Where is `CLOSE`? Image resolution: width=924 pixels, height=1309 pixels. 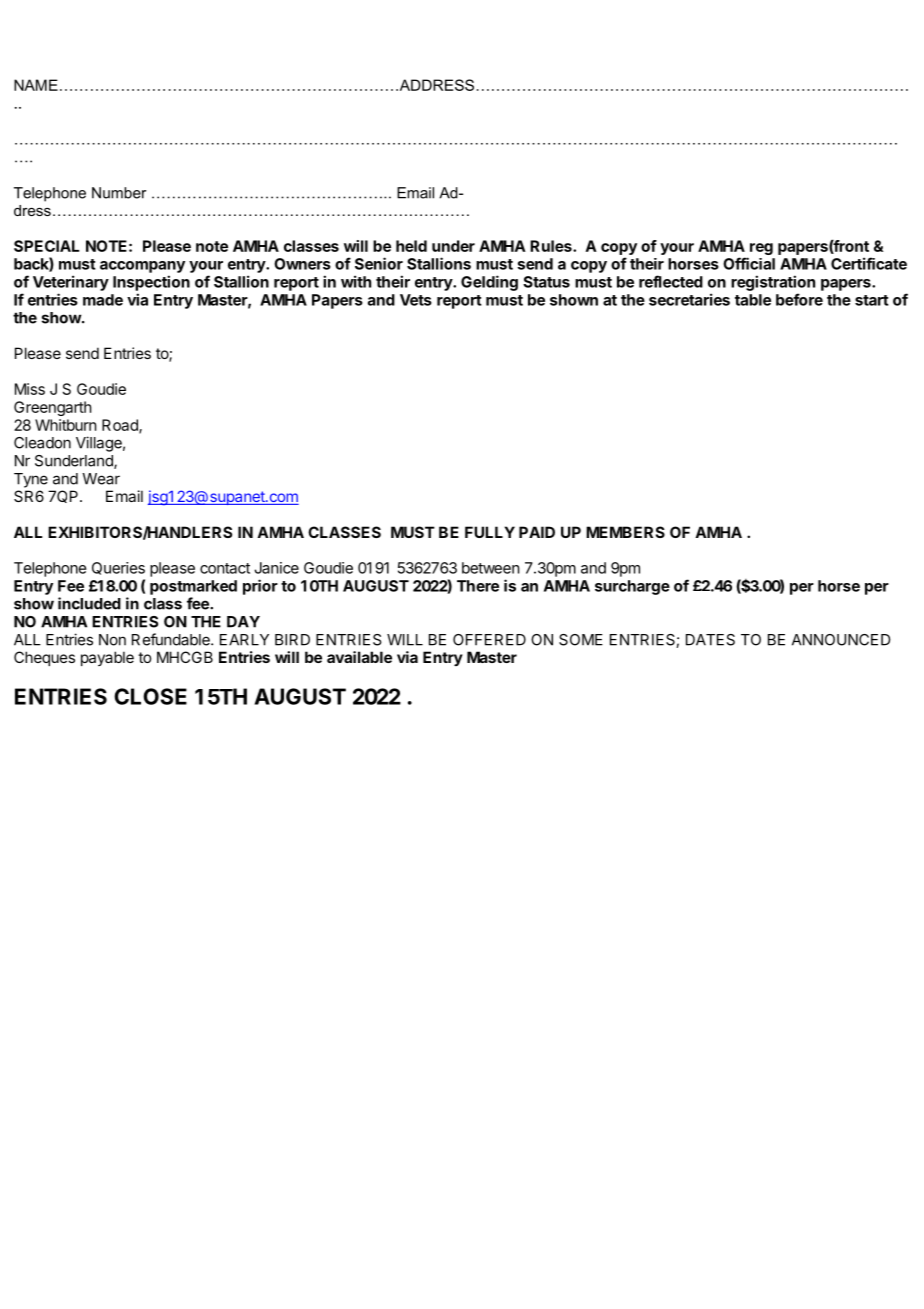 CLOSE is located at coordinates (150, 696).
